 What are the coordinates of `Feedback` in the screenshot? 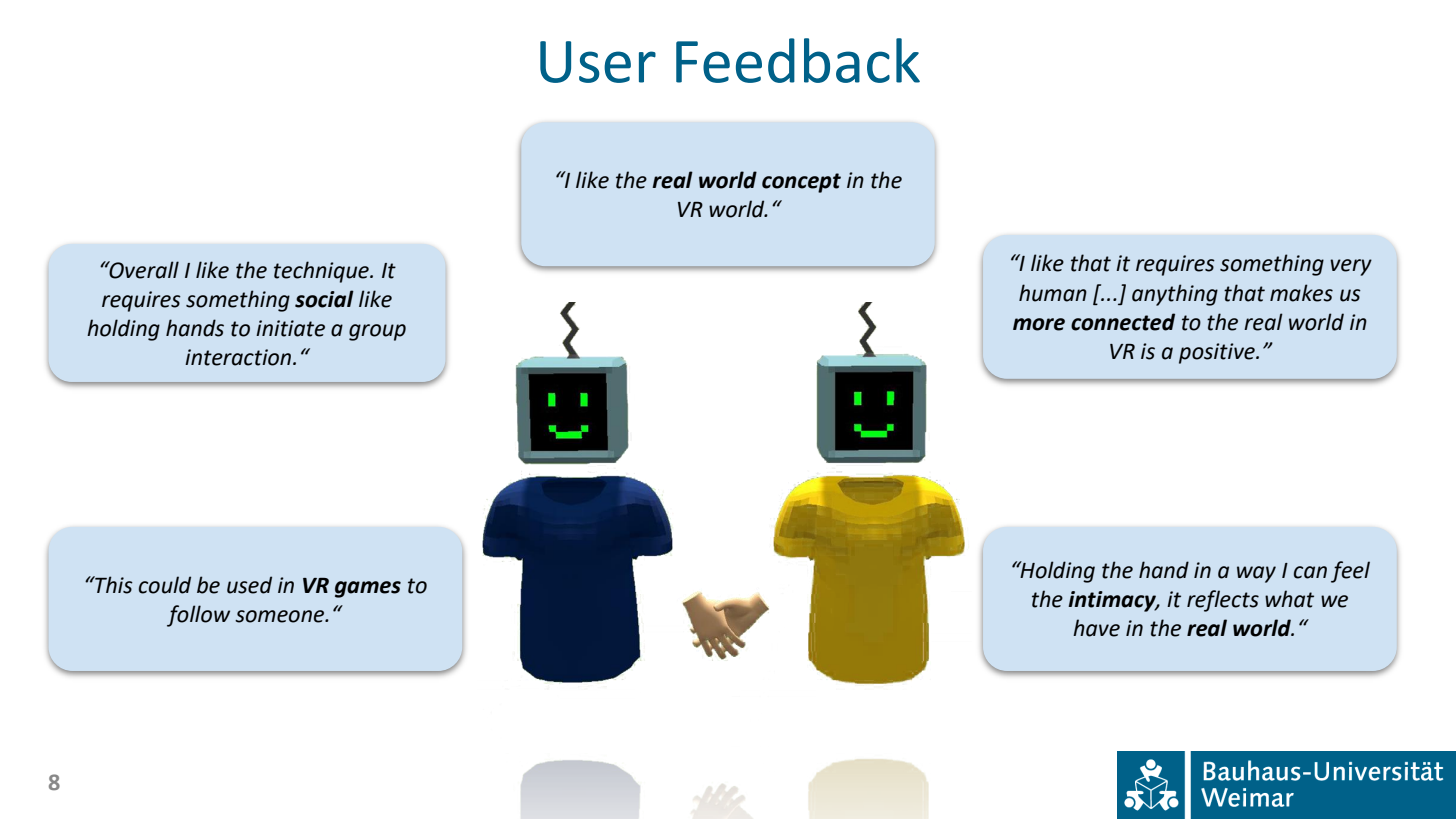 It's located at (798, 60).
